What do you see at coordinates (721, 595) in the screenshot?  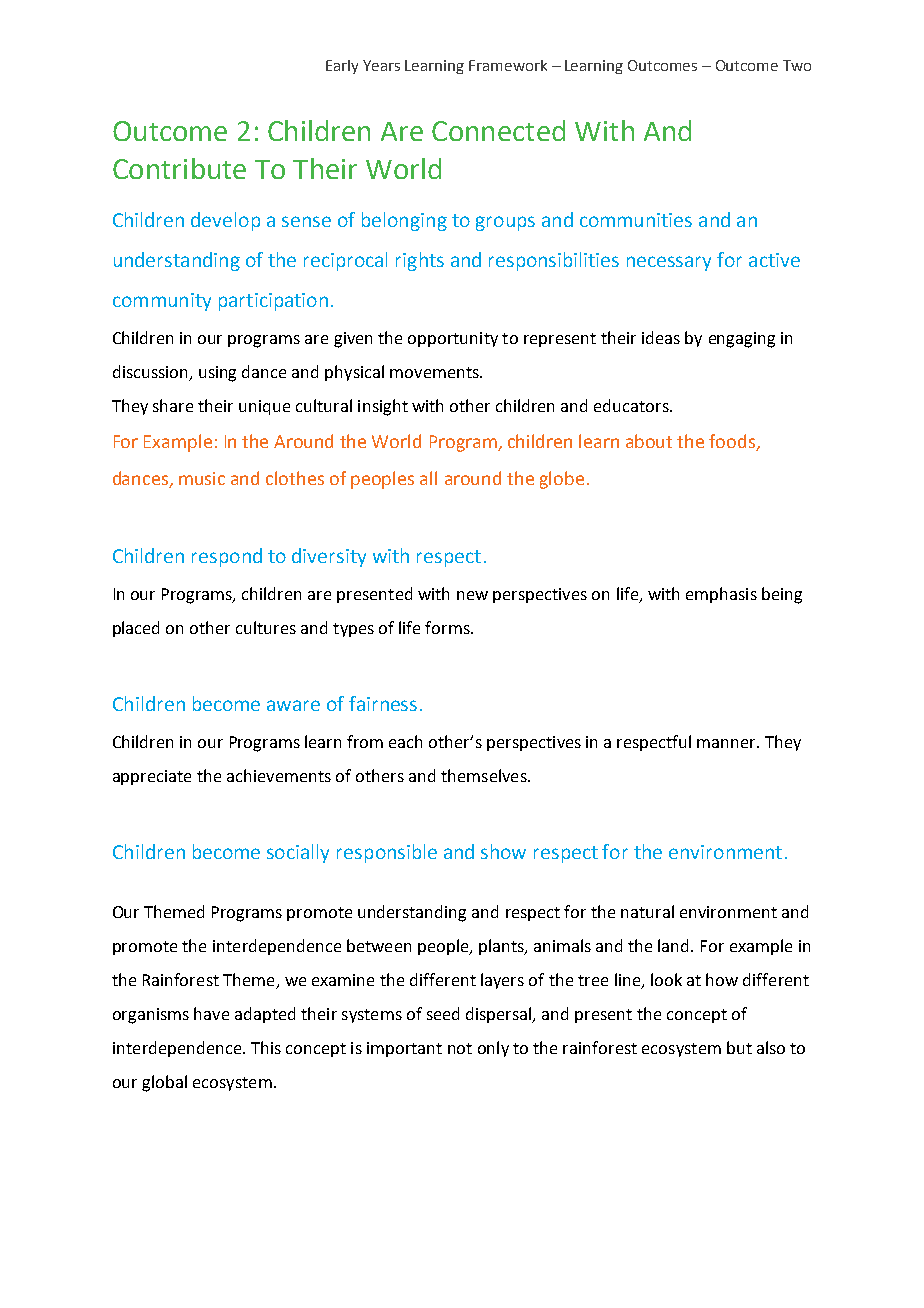 I see `emphasis` at bounding box center [721, 595].
